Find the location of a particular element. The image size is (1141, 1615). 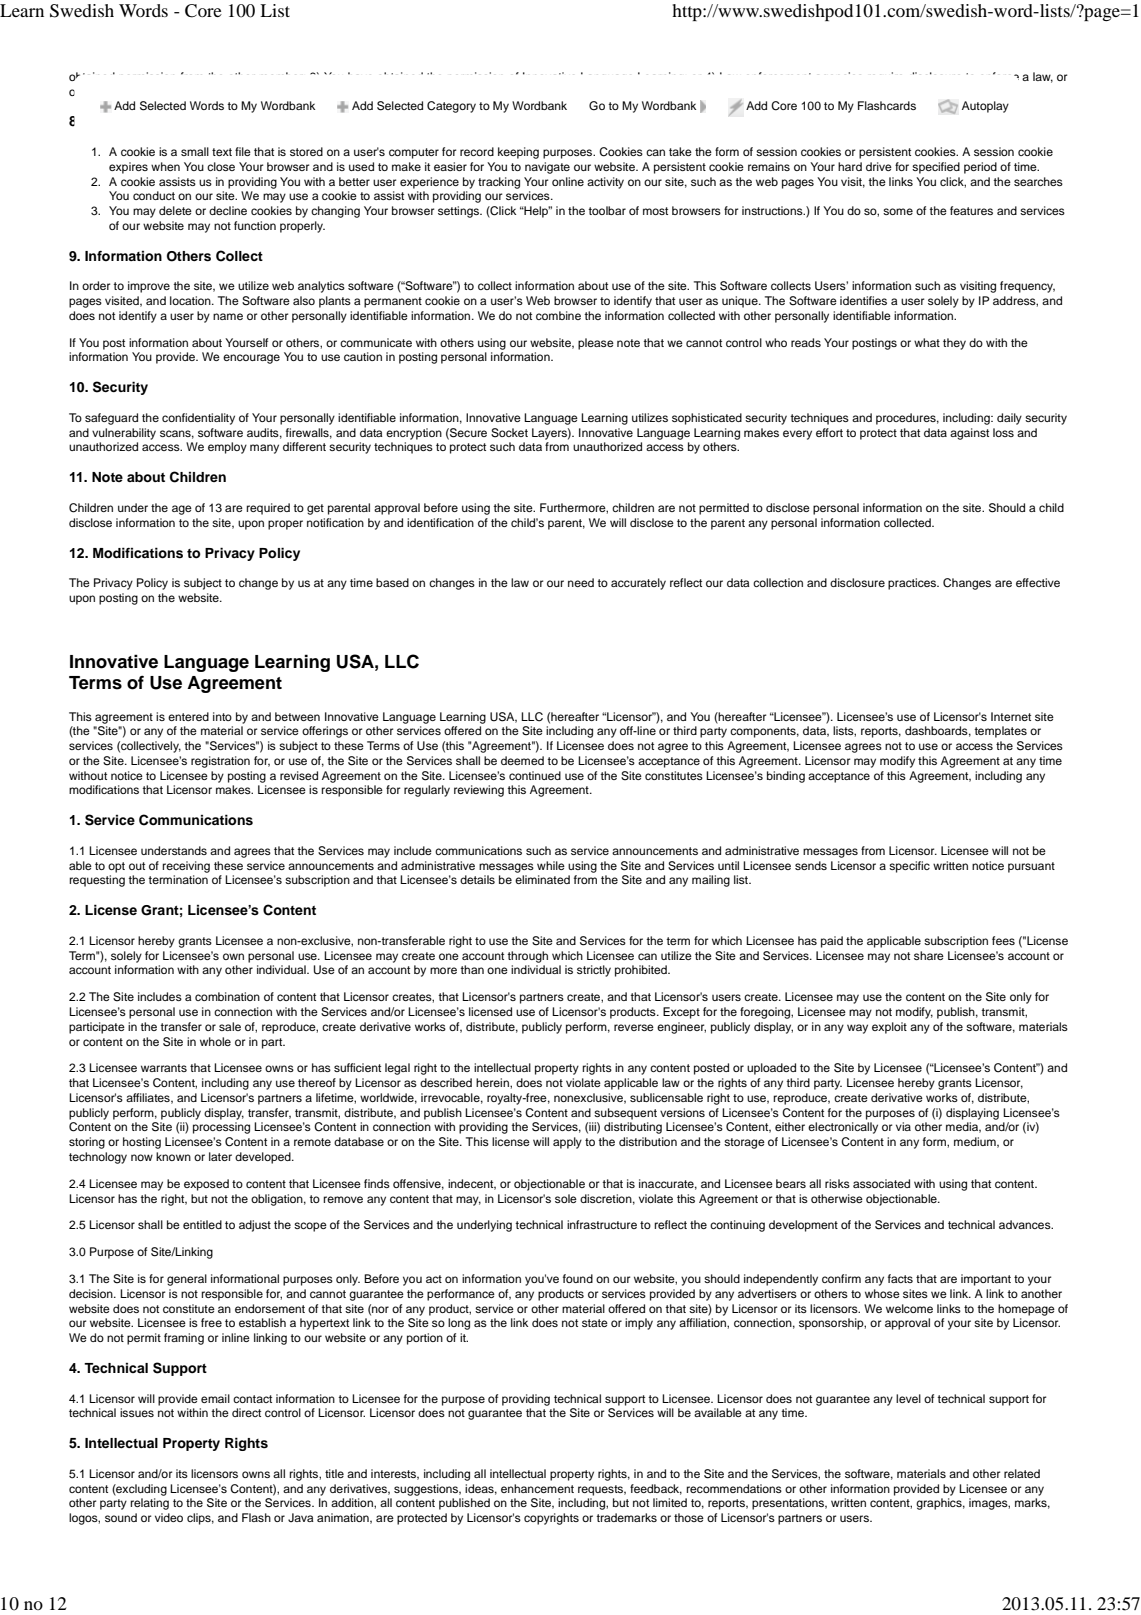

Socket is located at coordinates (509, 433).
